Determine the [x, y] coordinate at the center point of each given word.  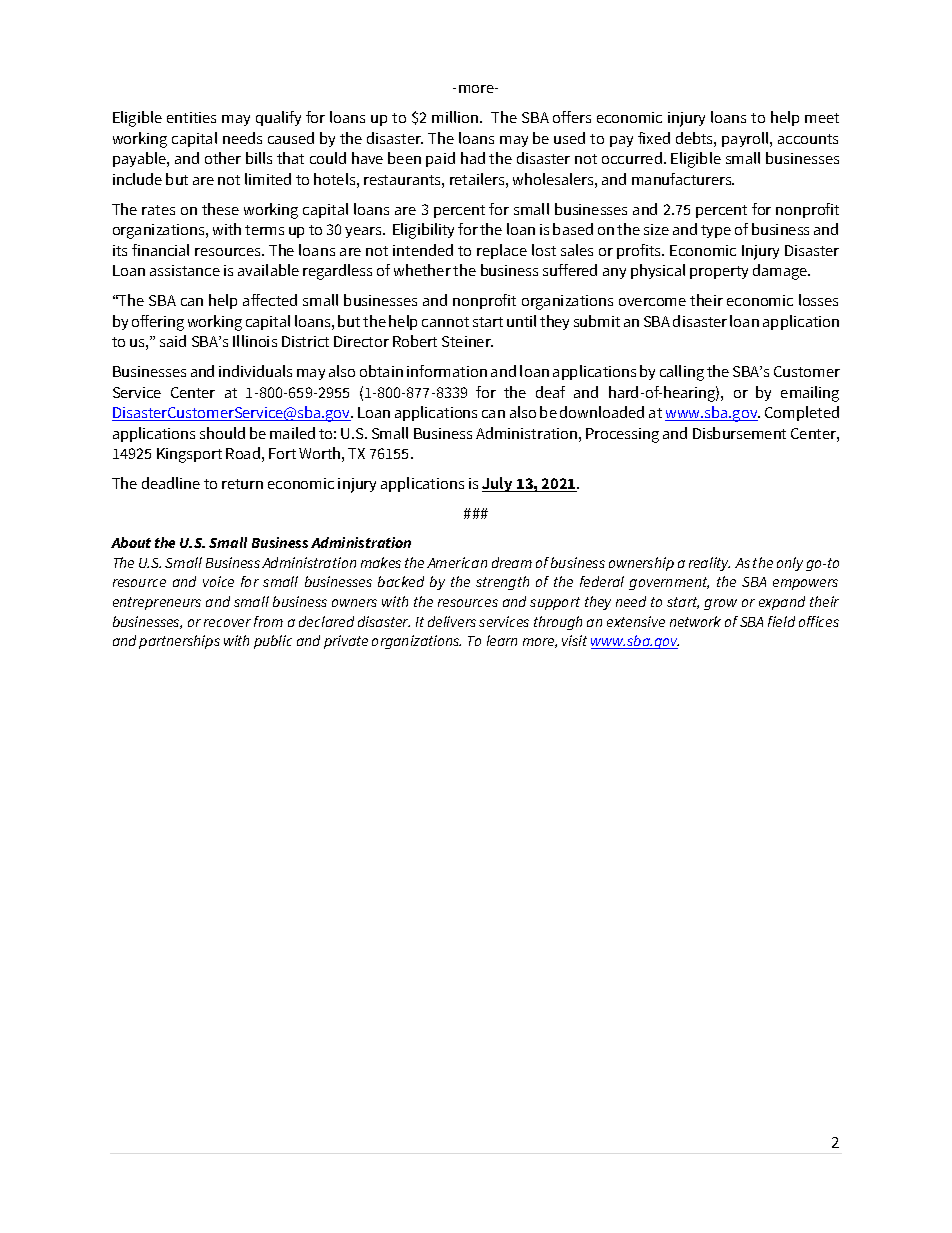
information [447, 371]
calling [682, 373]
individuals [255, 371]
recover [227, 623]
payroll [746, 139]
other [223, 158]
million [456, 117]
